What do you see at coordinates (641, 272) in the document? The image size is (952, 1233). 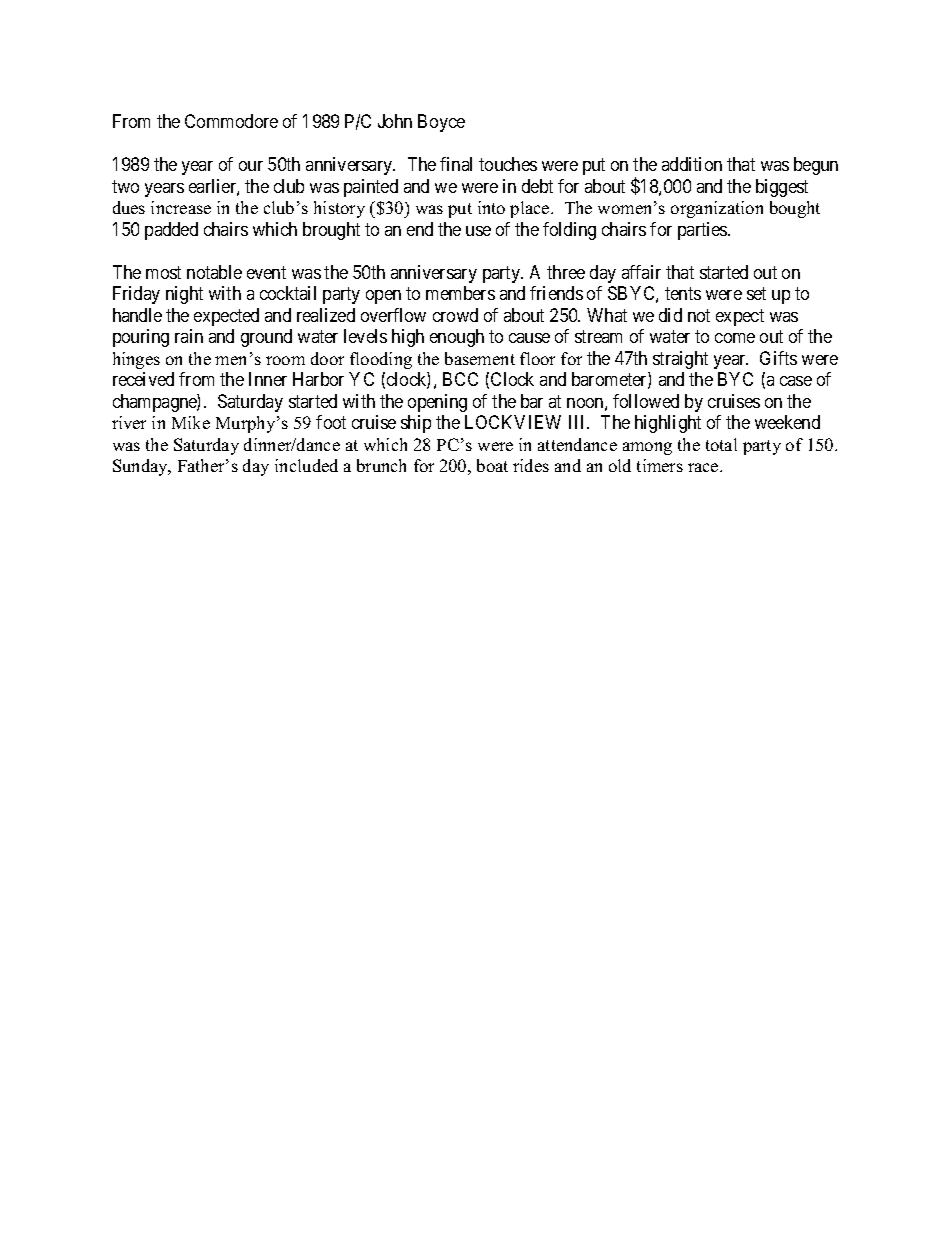 I see `affair` at bounding box center [641, 272].
